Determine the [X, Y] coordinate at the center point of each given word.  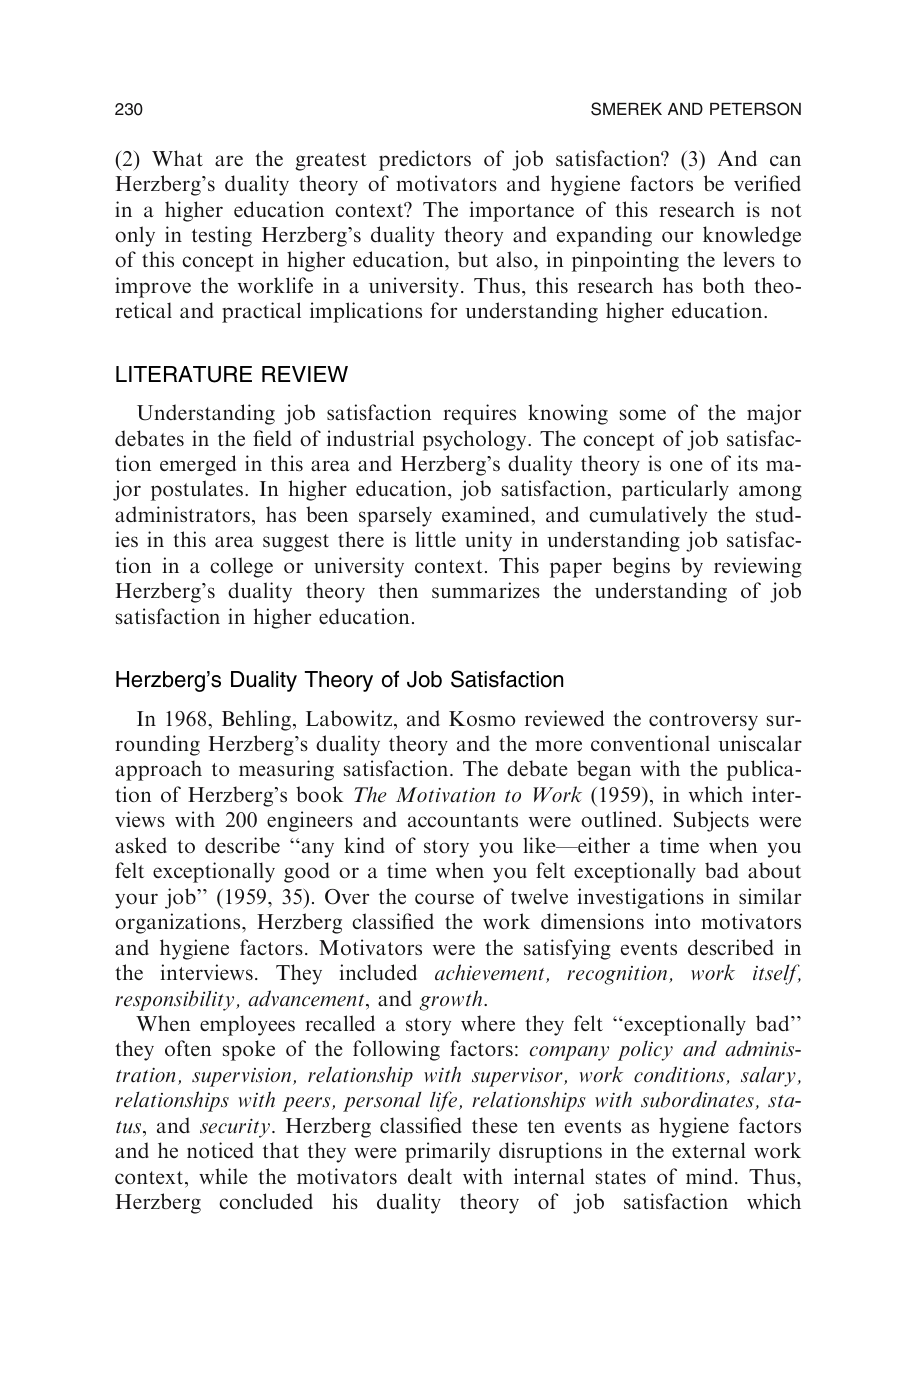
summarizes [486, 590]
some [643, 414]
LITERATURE [184, 374]
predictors [425, 160]
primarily [447, 1152]
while [223, 1176]
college [241, 567]
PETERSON [755, 109]
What [177, 158]
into [672, 921]
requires [479, 414]
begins [641, 567]
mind [709, 1176]
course [444, 898]
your [136, 901]
